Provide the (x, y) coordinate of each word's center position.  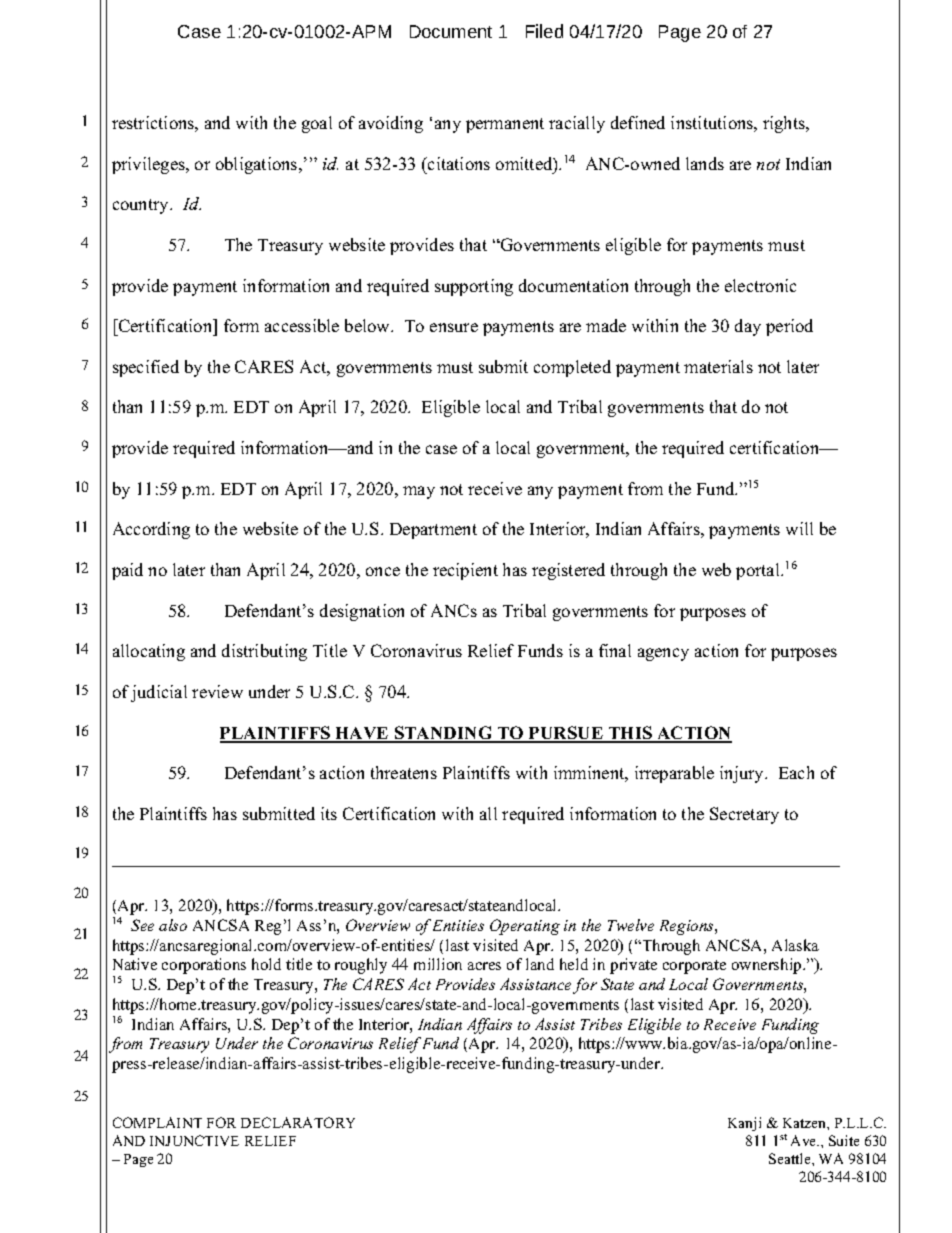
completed (572, 368)
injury (743, 774)
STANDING (444, 734)
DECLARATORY (298, 1122)
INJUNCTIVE (194, 1140)
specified (146, 368)
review (217, 691)
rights (785, 124)
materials (718, 366)
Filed (544, 31)
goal (317, 124)
